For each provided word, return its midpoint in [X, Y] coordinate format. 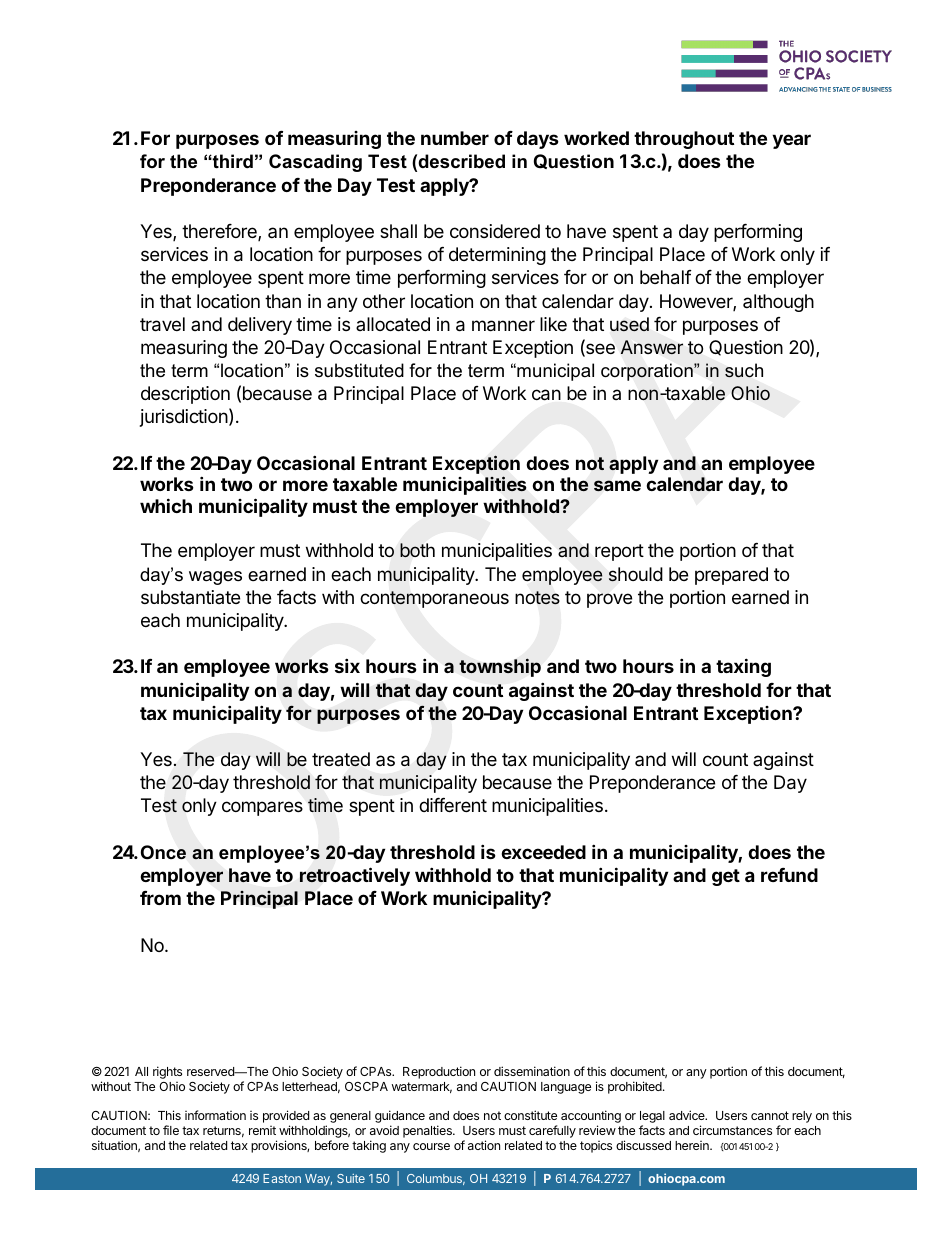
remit [262, 1130]
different [453, 805]
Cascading [315, 163]
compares [262, 808]
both [417, 550]
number [455, 138]
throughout [684, 140]
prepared [731, 576]
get [726, 877]
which [166, 505]
